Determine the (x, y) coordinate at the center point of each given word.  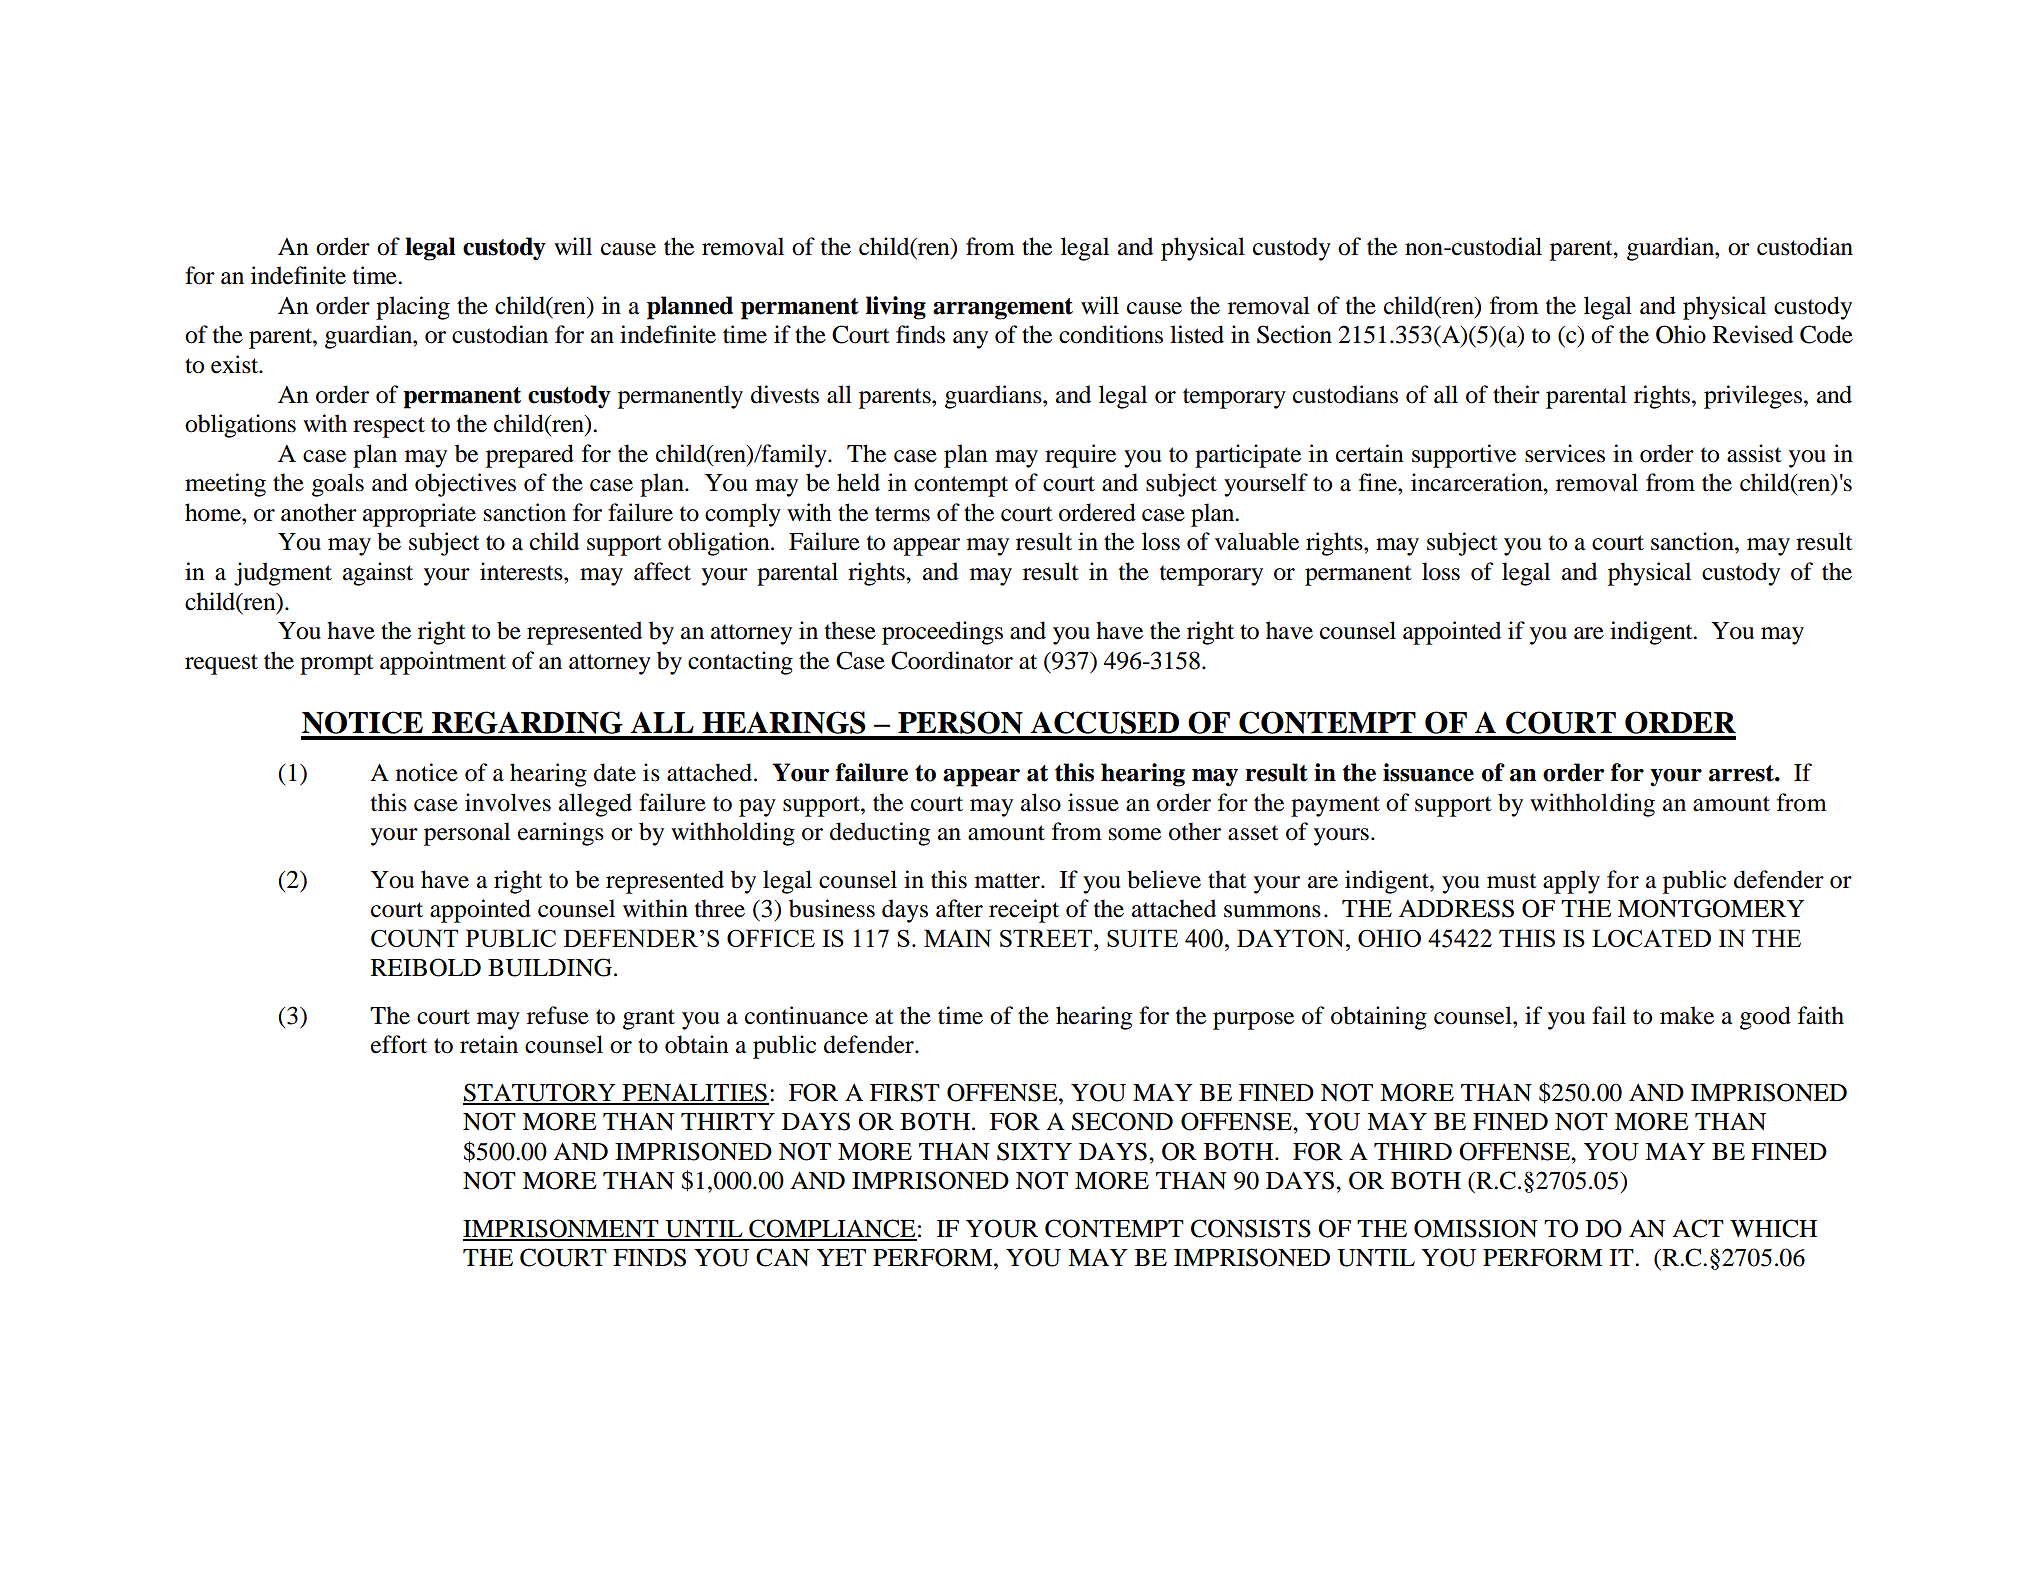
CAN (783, 1257)
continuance (806, 1015)
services (1565, 453)
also (1041, 802)
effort (399, 1044)
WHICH (1773, 1228)
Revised (1753, 334)
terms (902, 514)
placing (413, 308)
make (1687, 1015)
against (378, 574)
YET (841, 1257)
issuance (1428, 772)
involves (508, 802)
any (970, 340)
